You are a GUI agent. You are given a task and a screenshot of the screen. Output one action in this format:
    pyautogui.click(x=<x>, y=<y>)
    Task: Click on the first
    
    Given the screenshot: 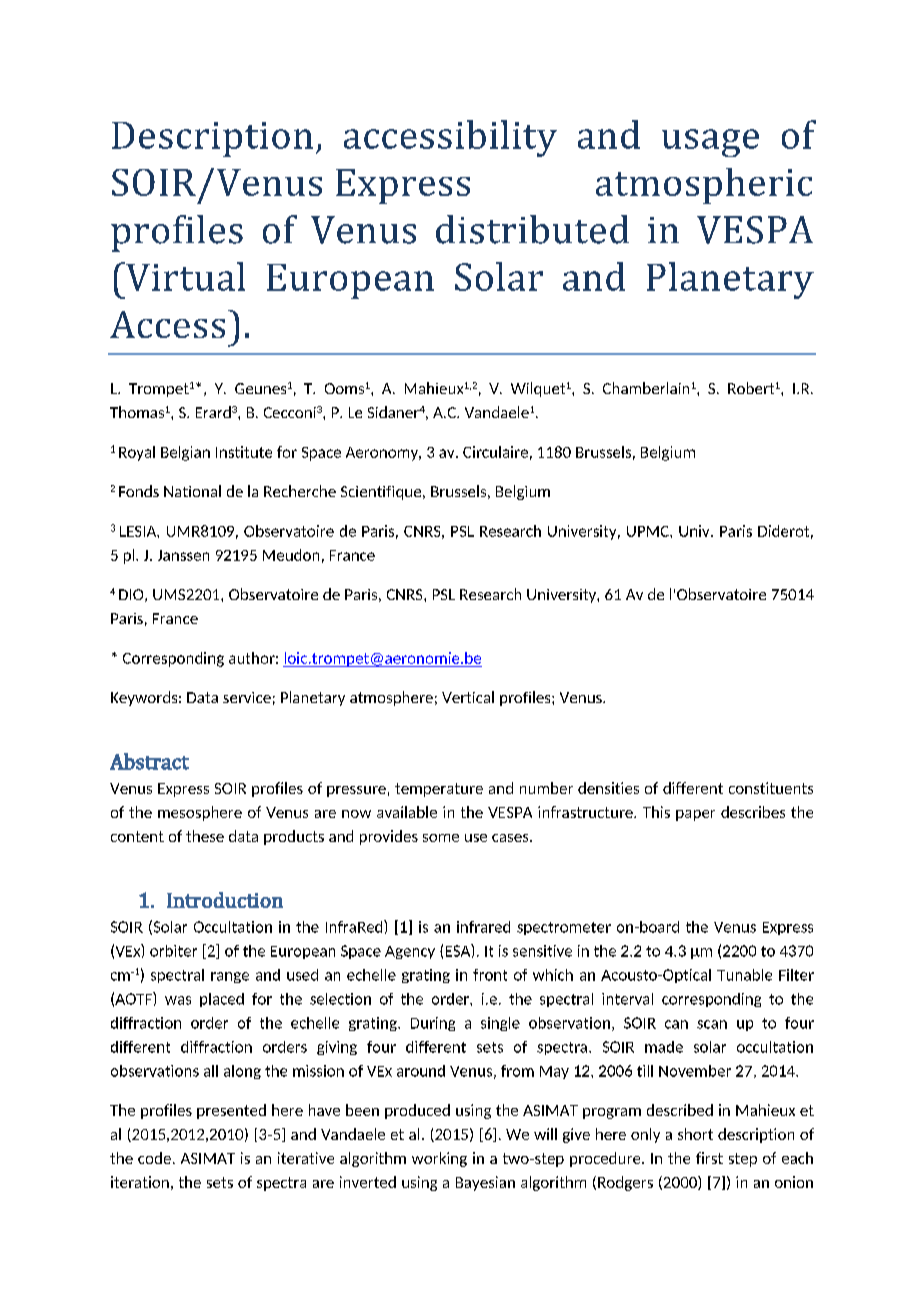 What is the action you would take?
    pyautogui.click(x=709, y=1158)
